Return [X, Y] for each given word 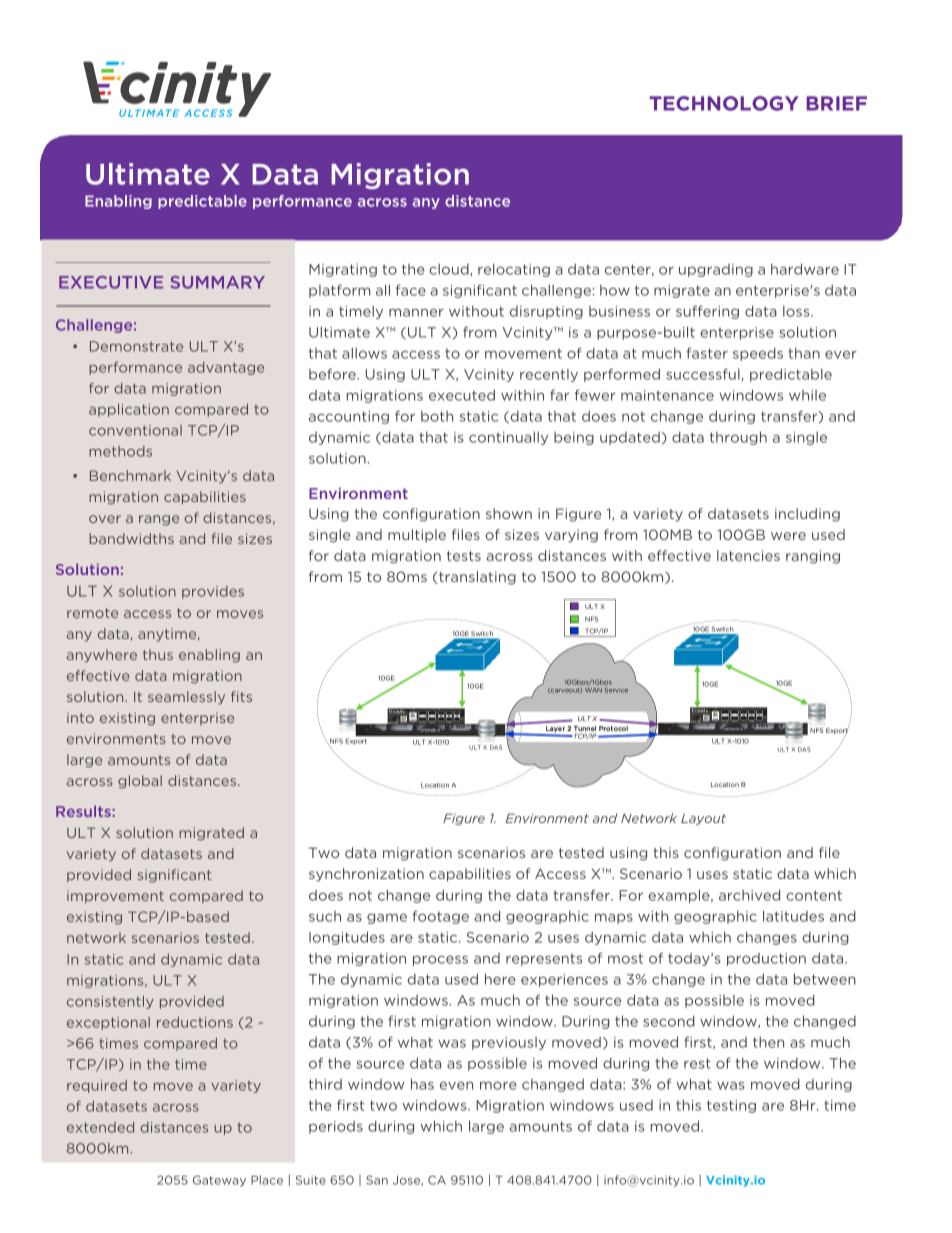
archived [749, 895]
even [456, 1085]
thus [158, 654]
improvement [115, 896]
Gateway [219, 1181]
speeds [758, 354]
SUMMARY [217, 282]
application [129, 410]
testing [731, 1106]
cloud [450, 270]
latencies [748, 555]
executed [462, 395]
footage [440, 917]
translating [476, 578]
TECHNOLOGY [724, 103]
